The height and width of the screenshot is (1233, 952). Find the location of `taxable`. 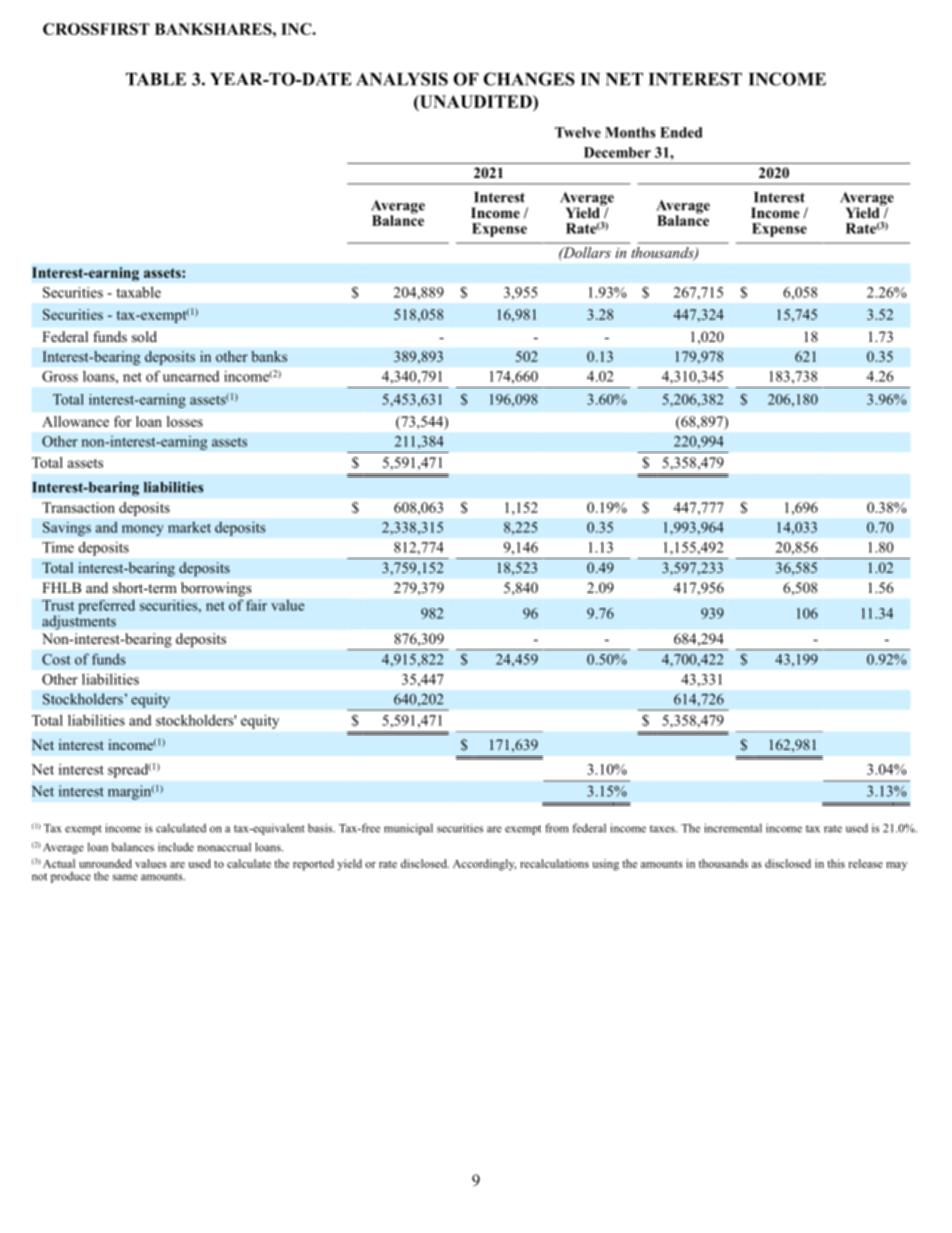

taxable is located at coordinates (138, 292).
